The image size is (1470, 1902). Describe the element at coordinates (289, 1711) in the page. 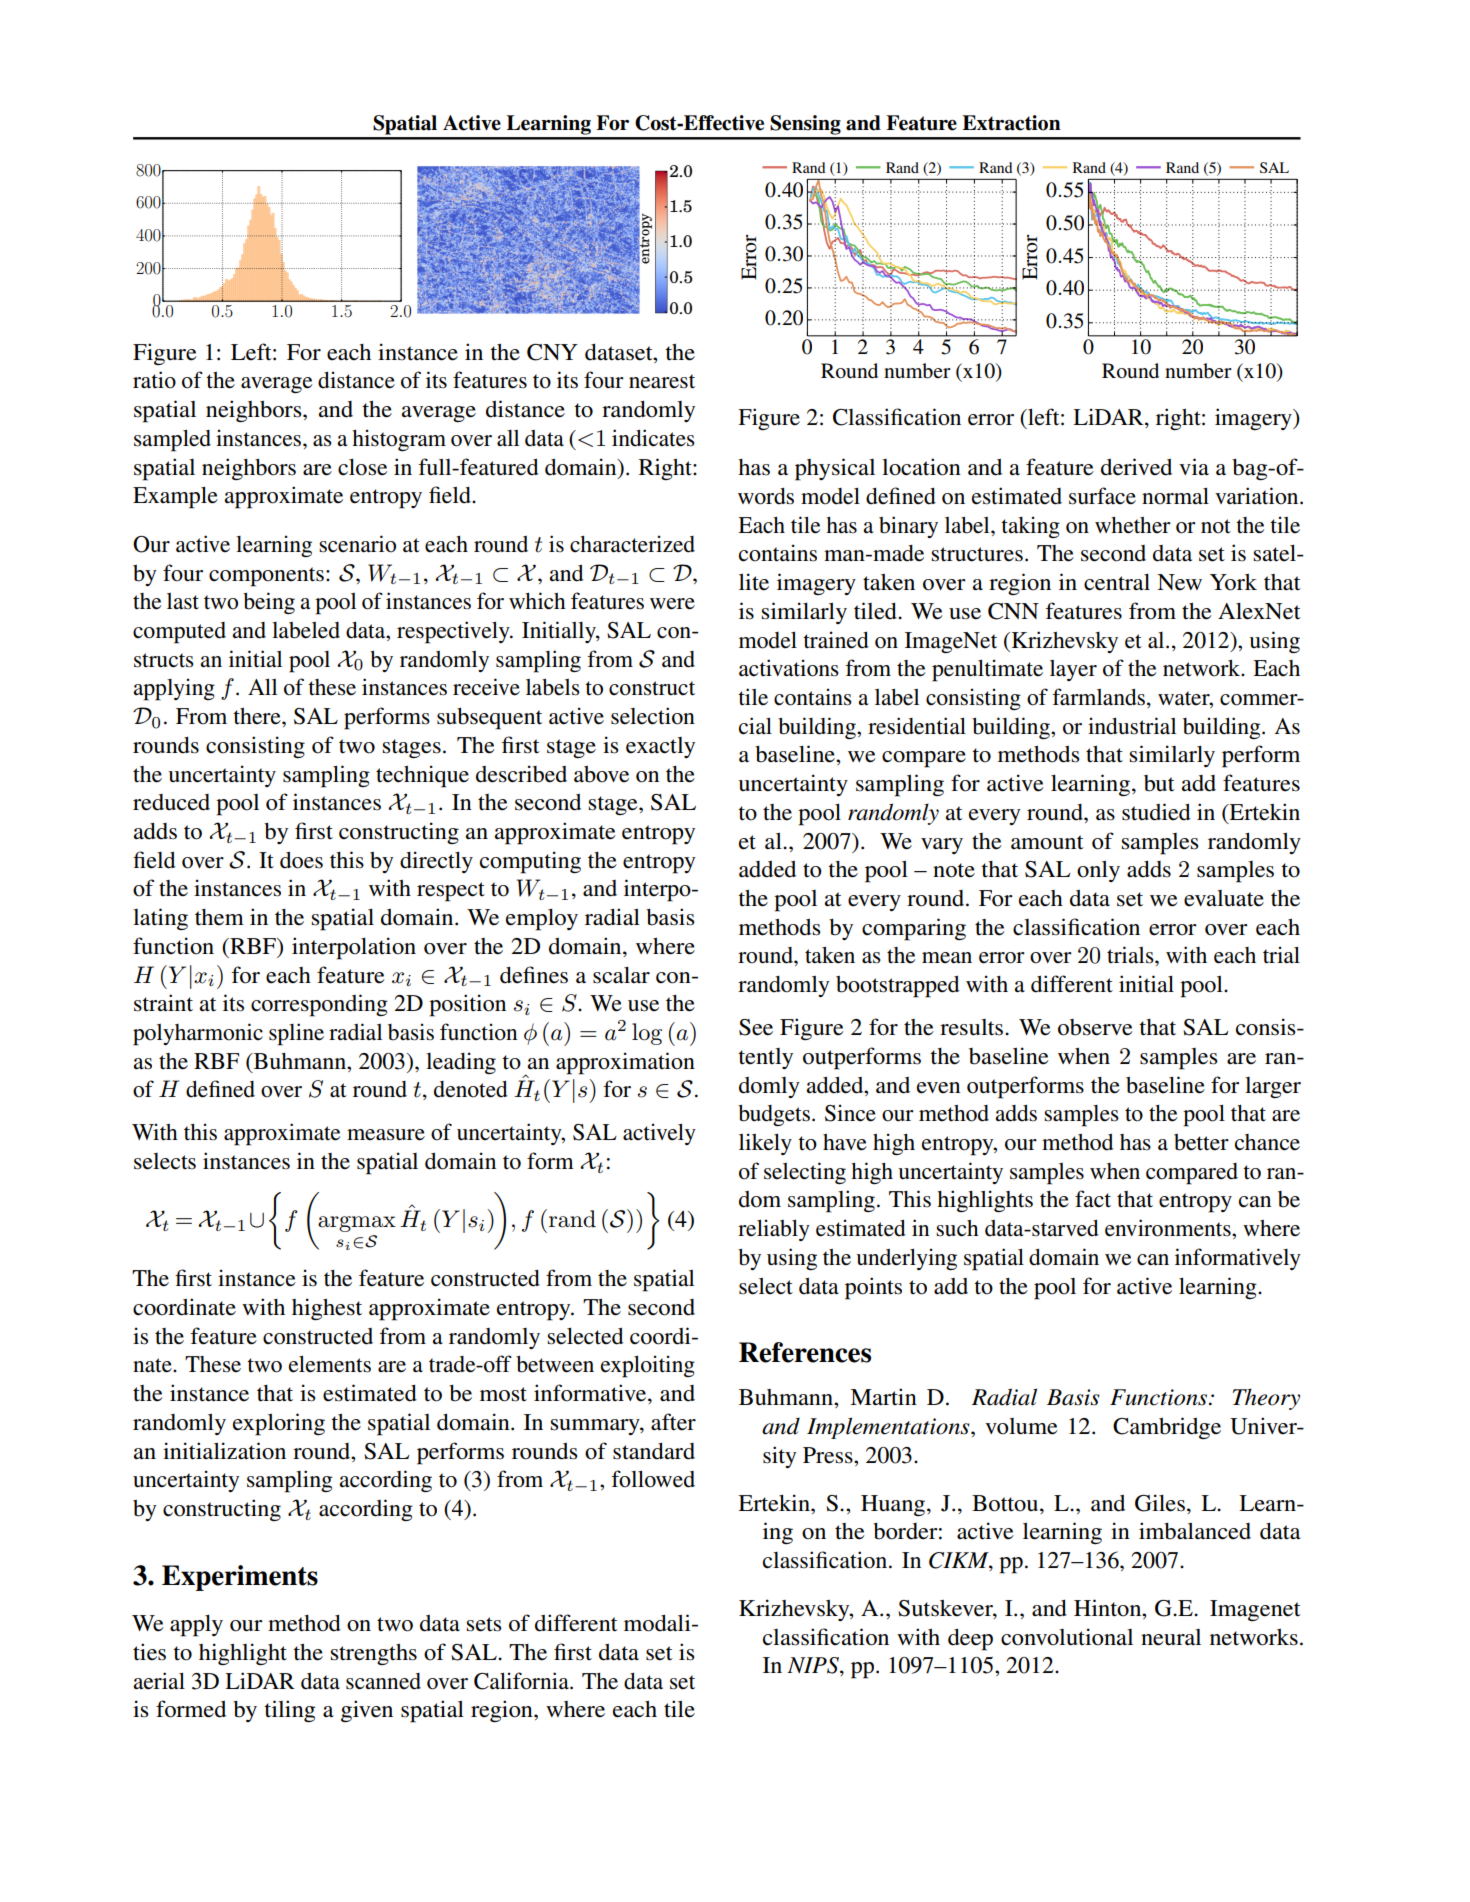

I see `tiling` at that location.
